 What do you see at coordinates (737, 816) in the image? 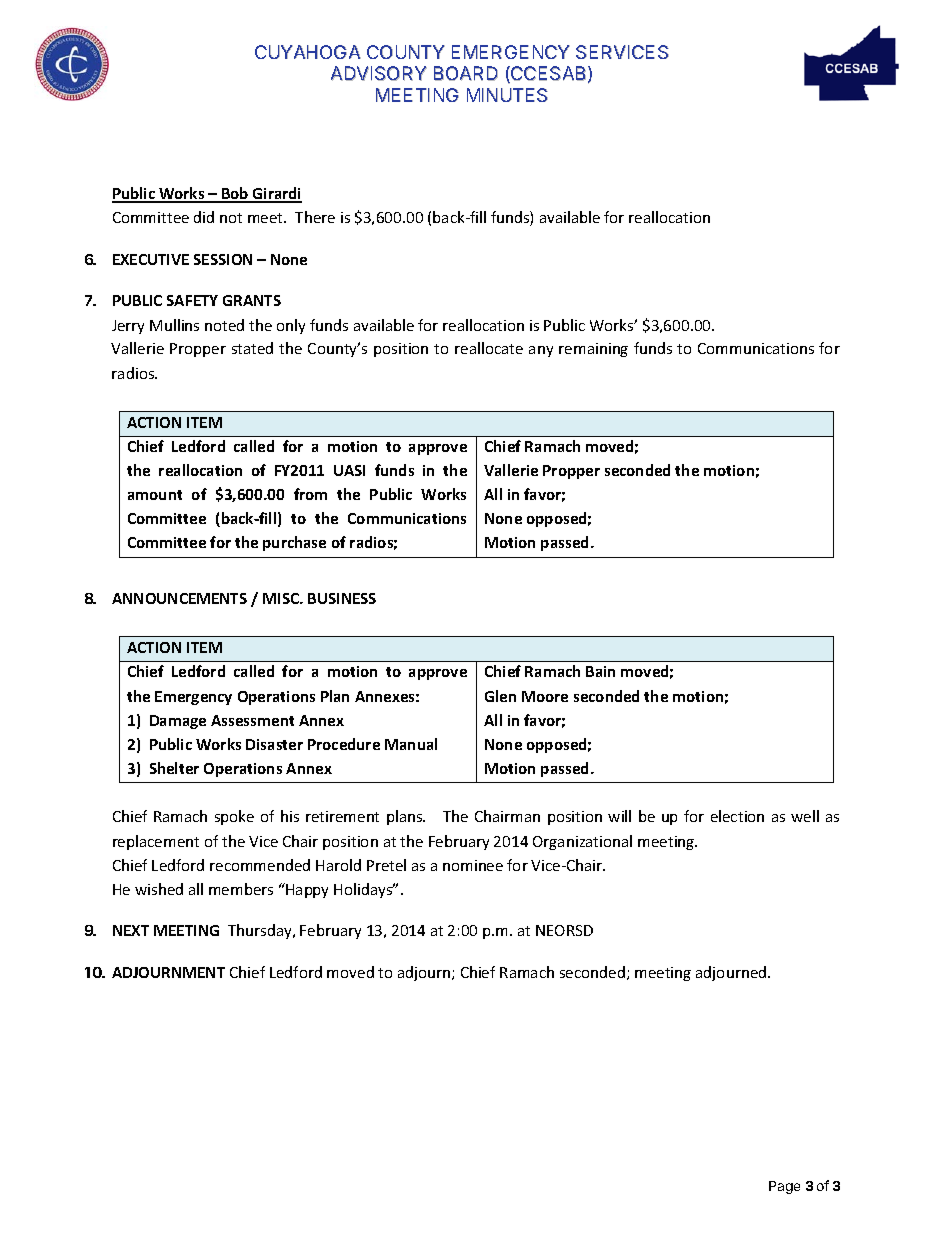
I see `election` at bounding box center [737, 816].
